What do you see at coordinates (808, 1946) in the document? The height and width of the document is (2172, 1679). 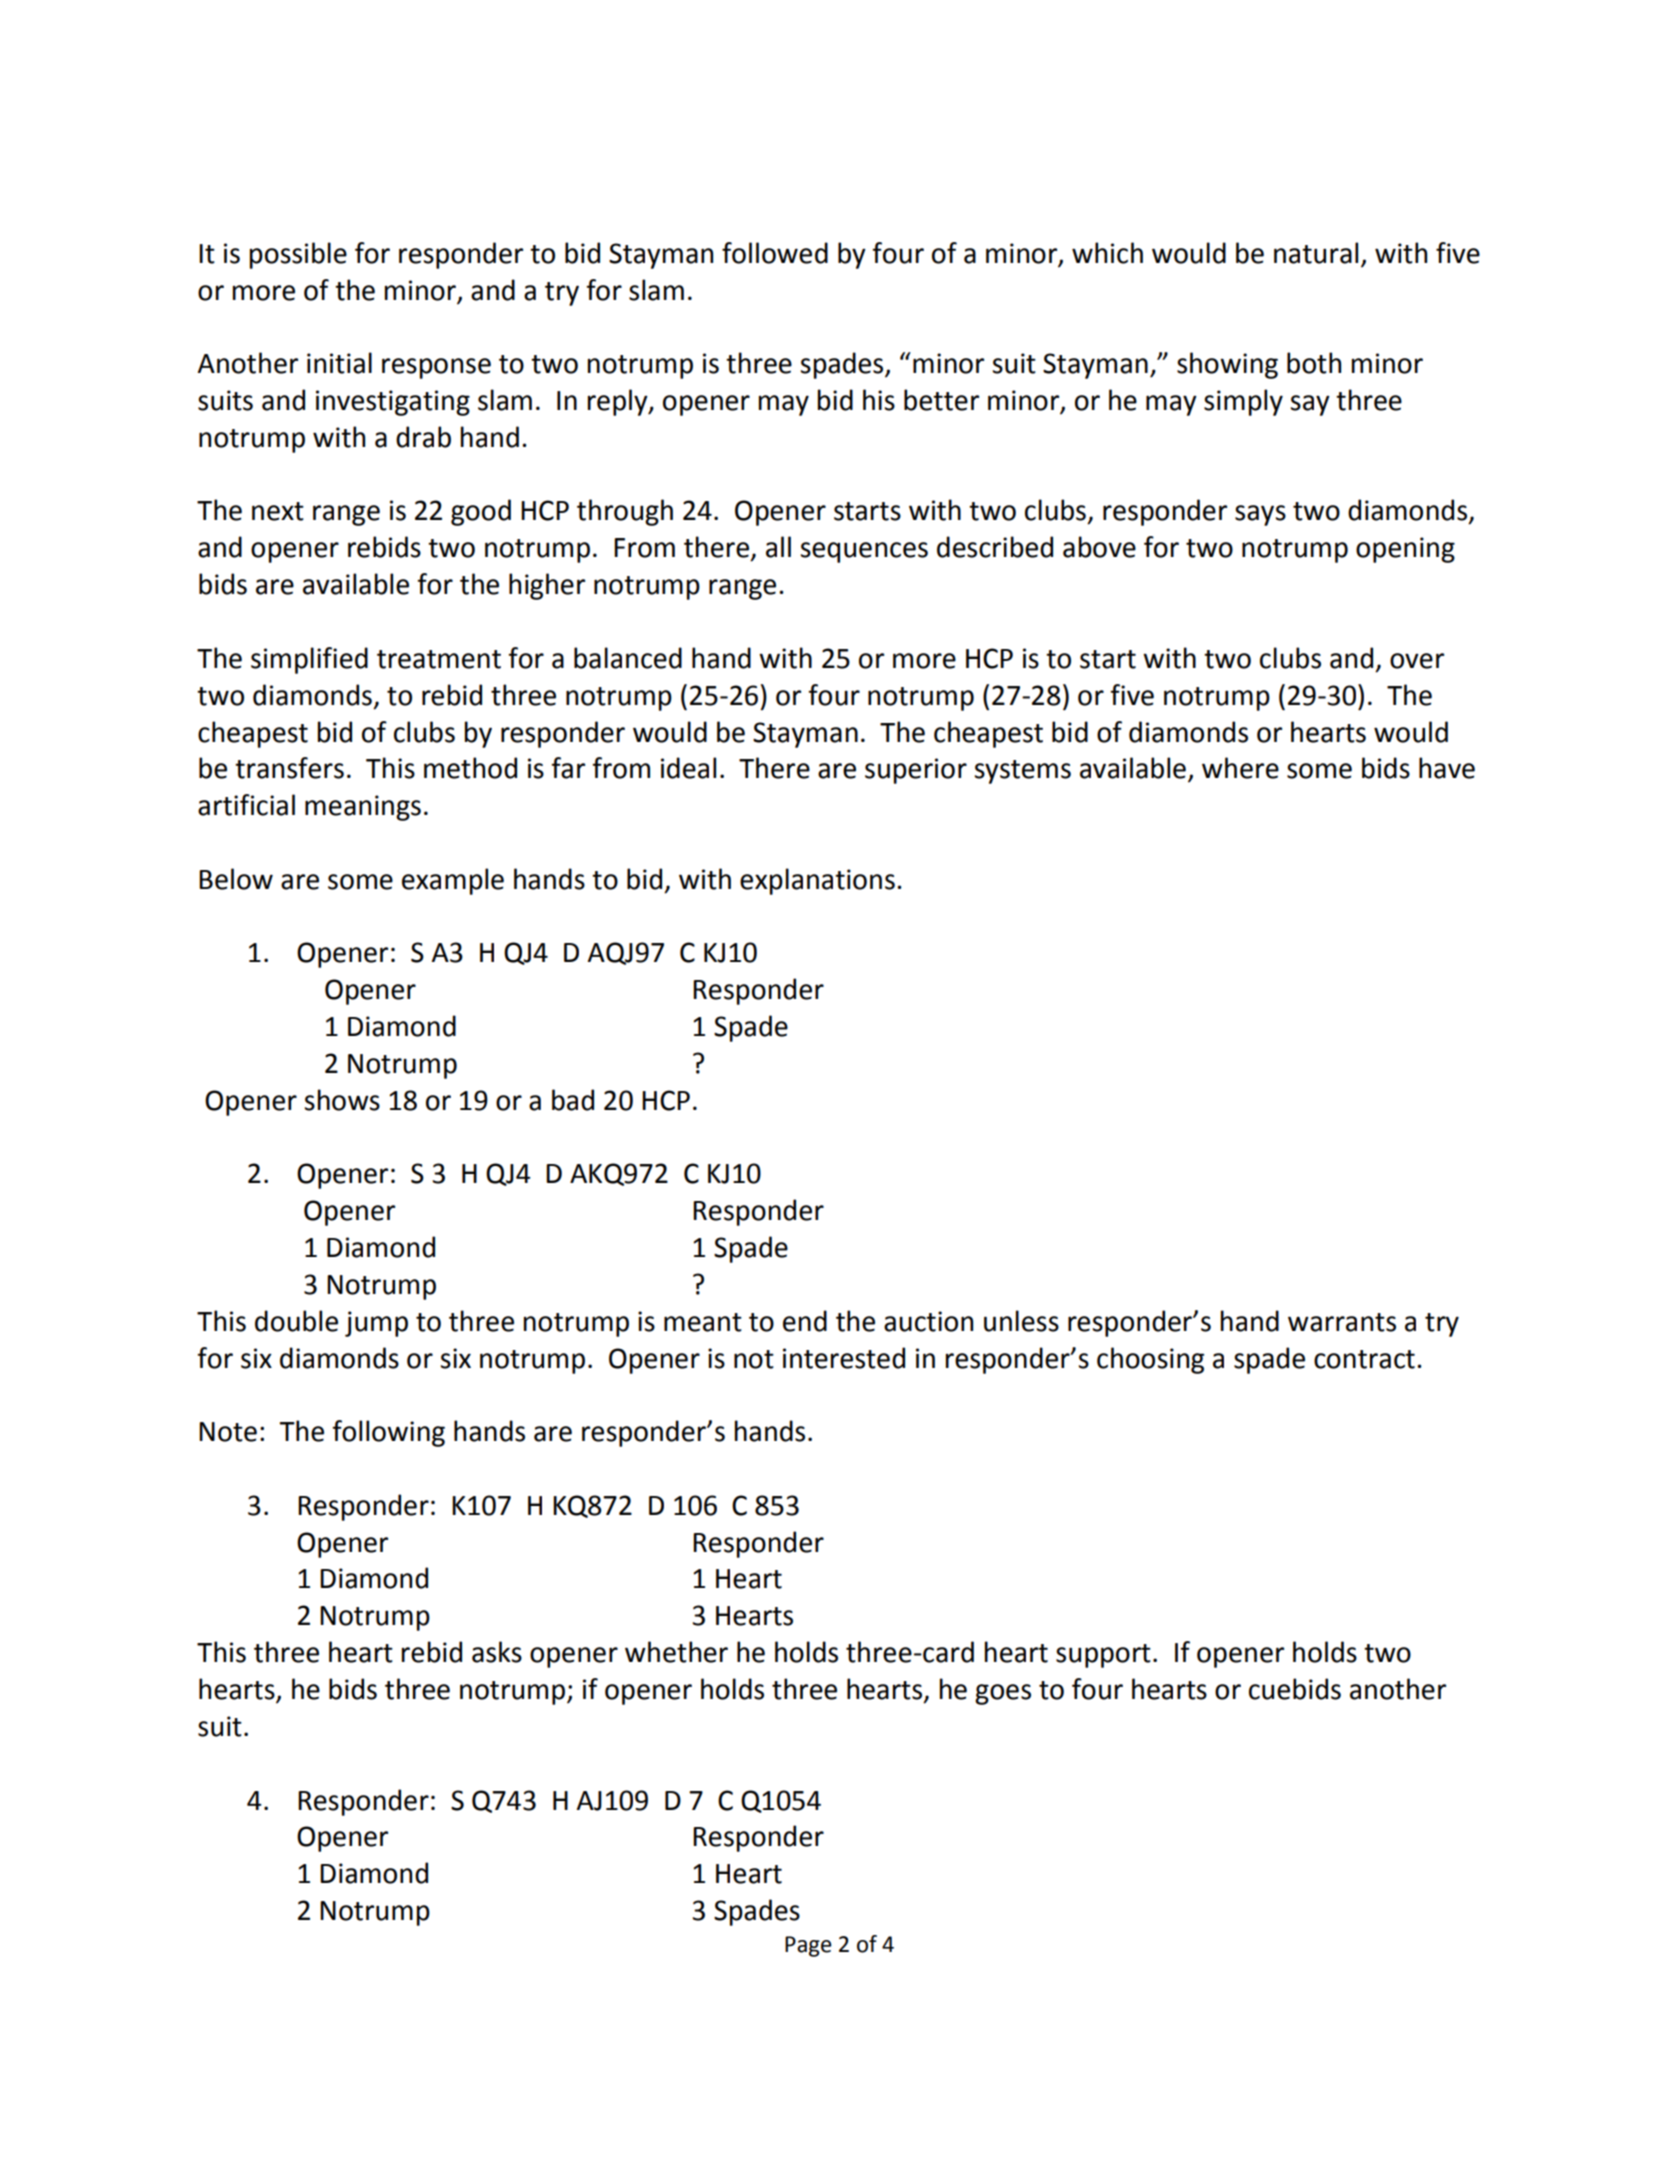 I see `Page` at bounding box center [808, 1946].
